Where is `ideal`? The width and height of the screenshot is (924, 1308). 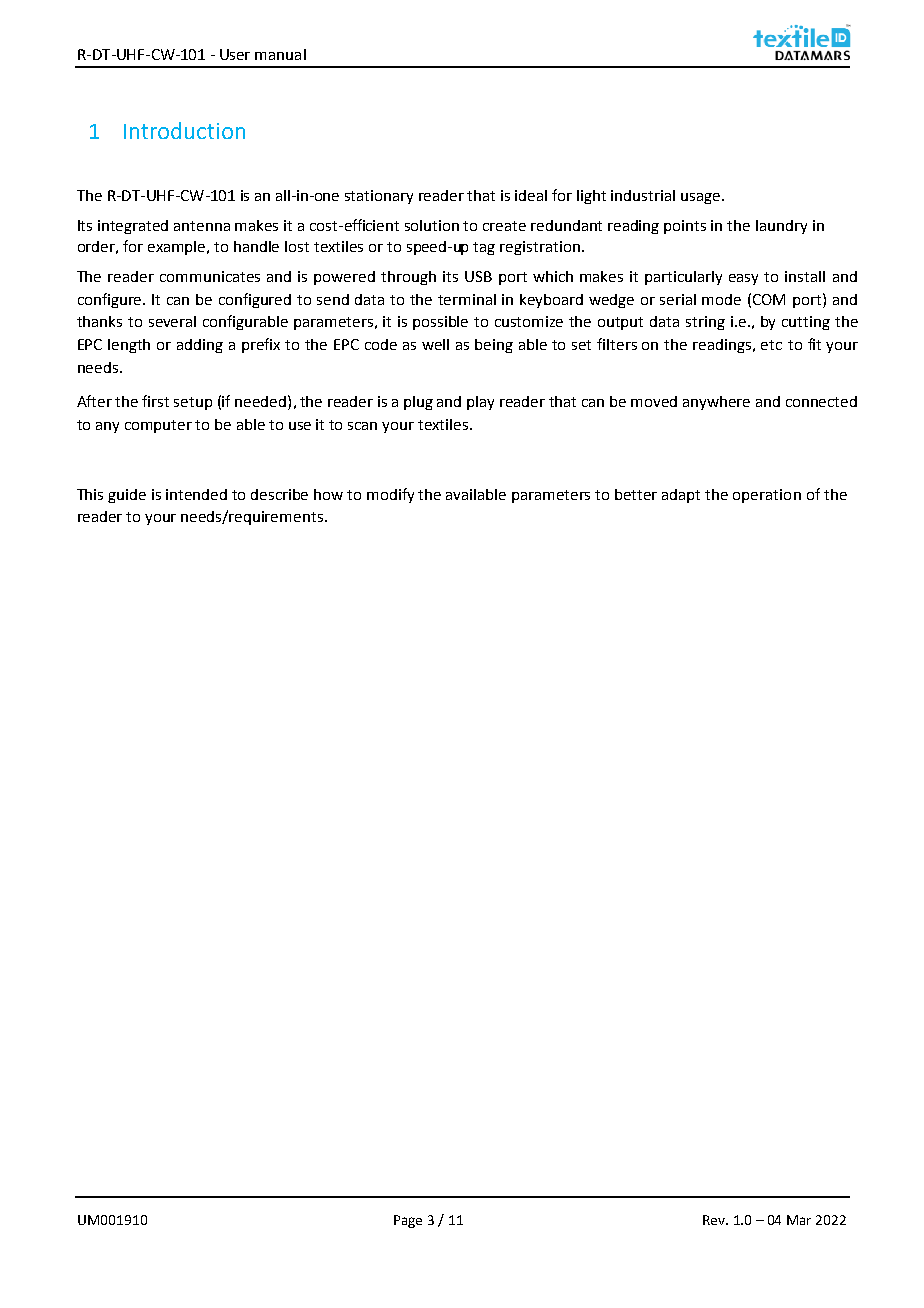
ideal is located at coordinates (531, 195).
